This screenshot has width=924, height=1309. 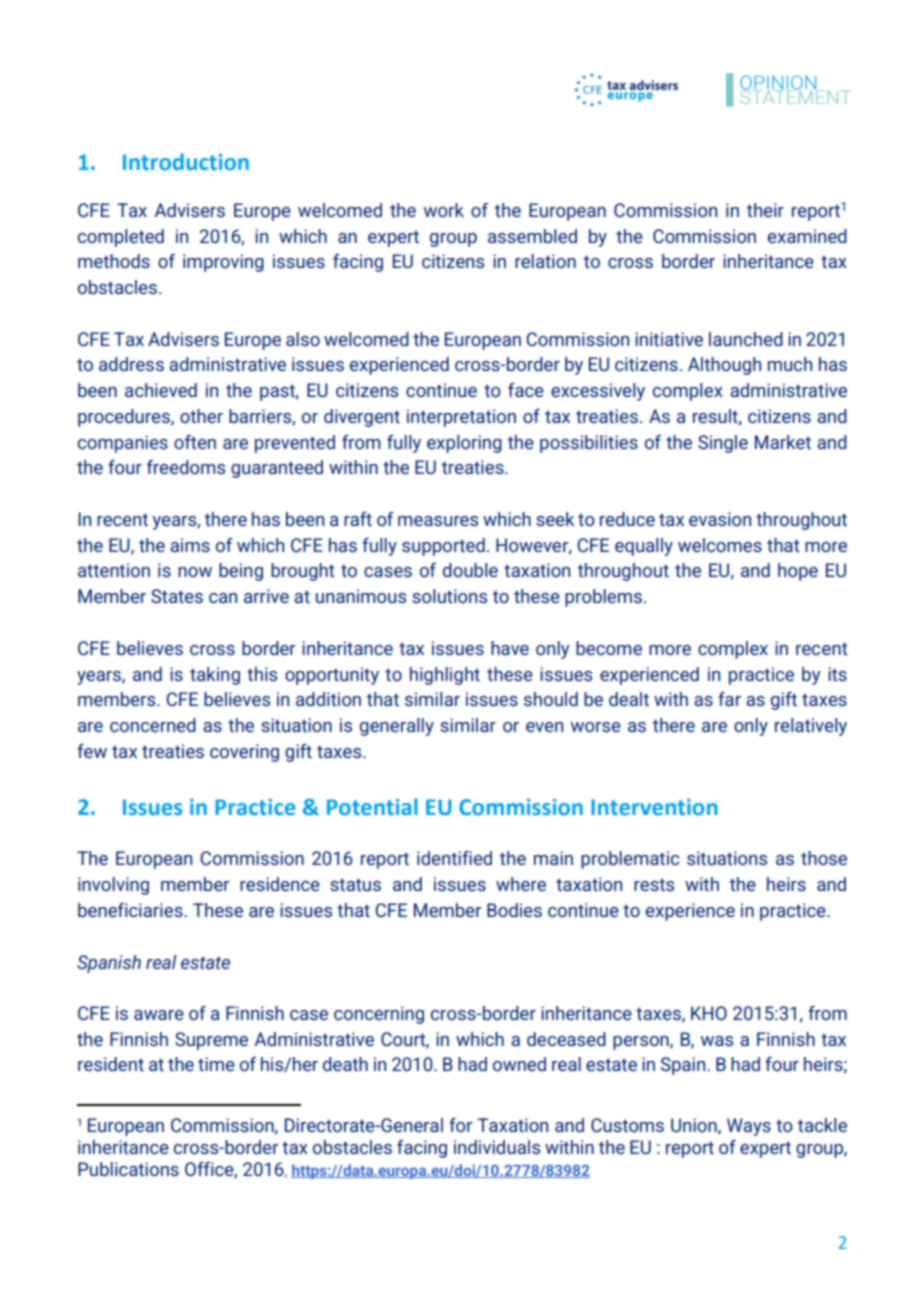 What do you see at coordinates (444, 210) in the screenshot?
I see `work` at bounding box center [444, 210].
